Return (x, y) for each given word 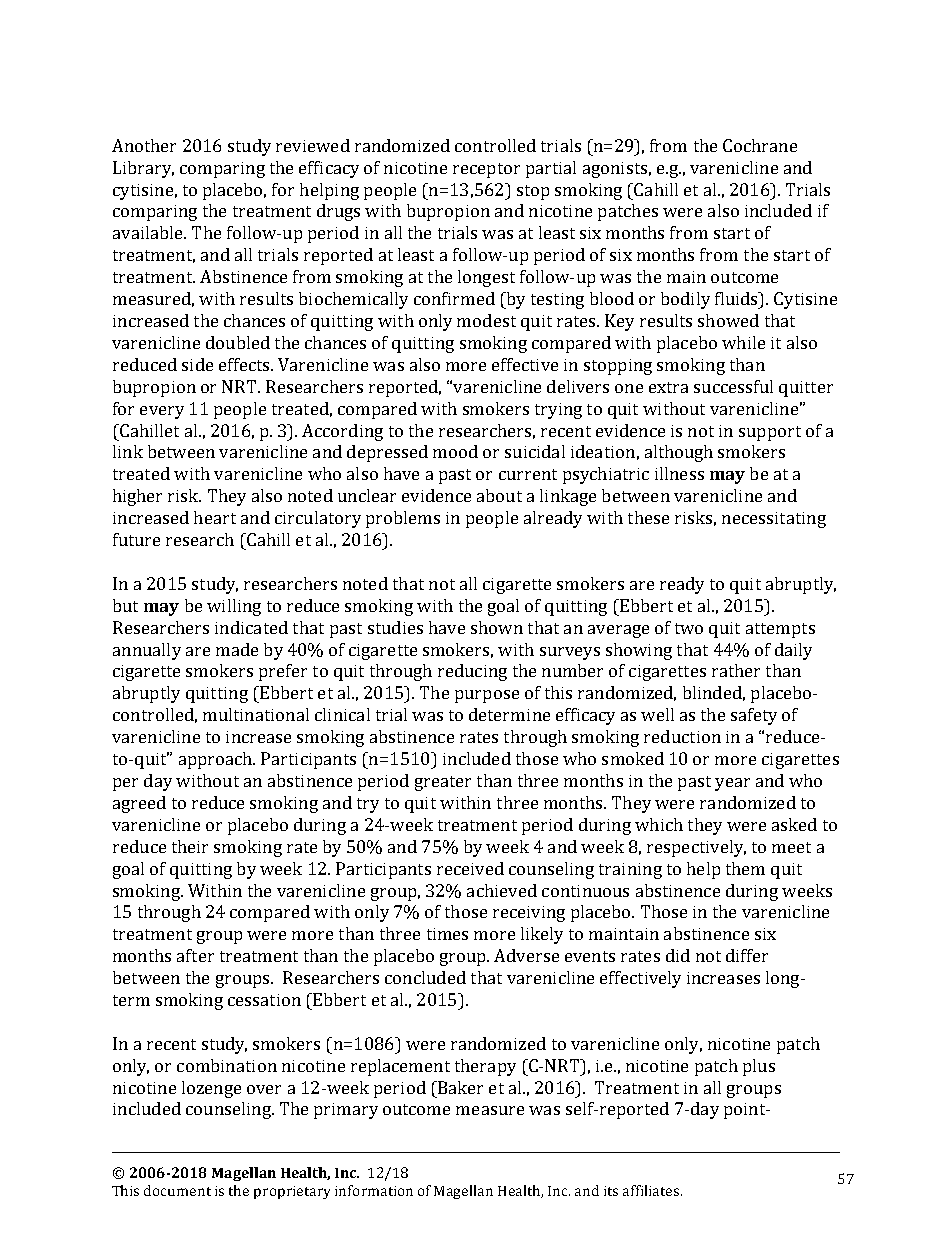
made (237, 649)
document (177, 1190)
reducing (472, 672)
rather (736, 670)
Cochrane (760, 145)
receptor (486, 170)
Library (143, 169)
